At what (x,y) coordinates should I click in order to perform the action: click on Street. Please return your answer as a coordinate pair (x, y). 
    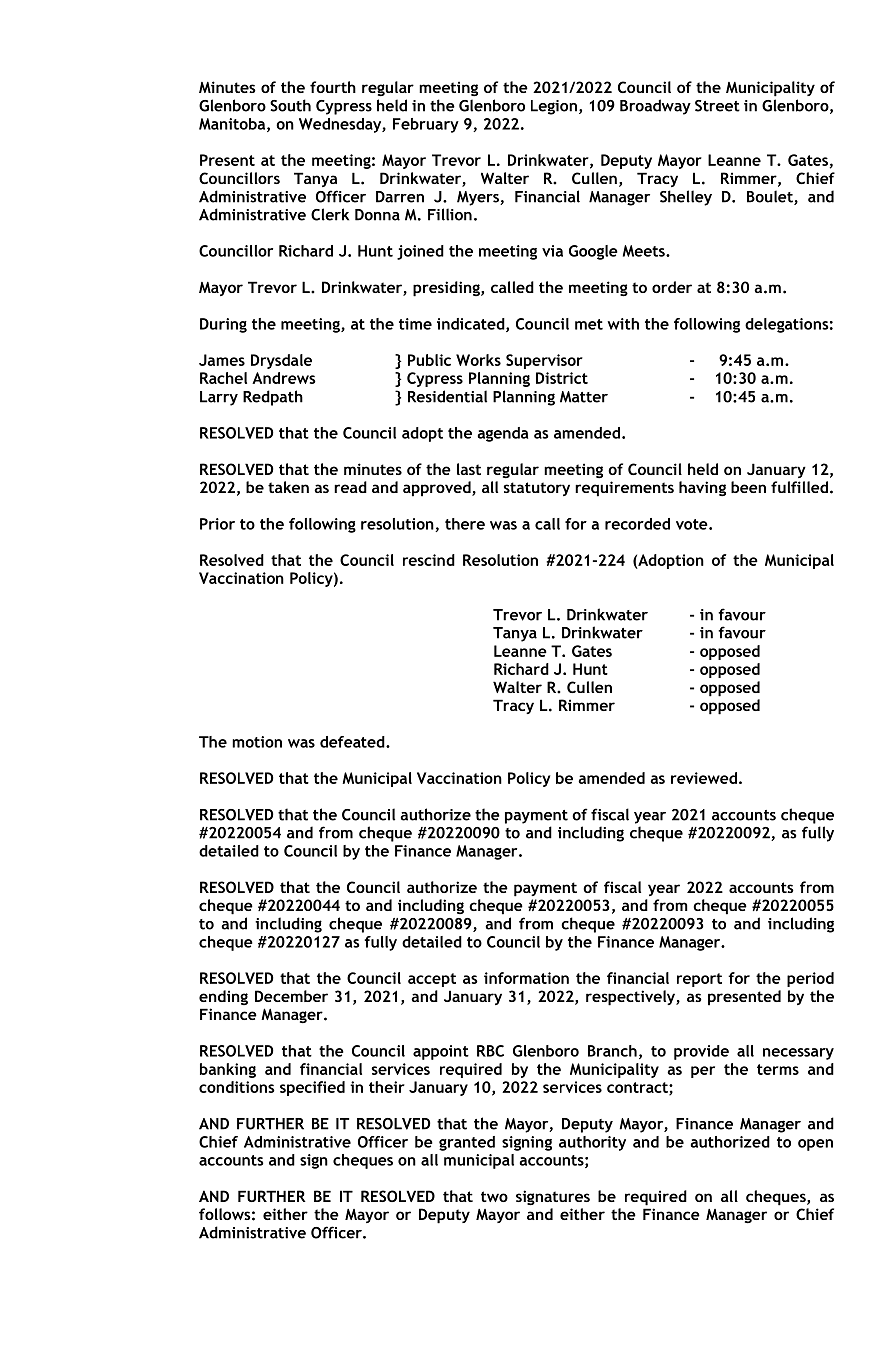
    Looking at the image, I should click on (717, 106).
